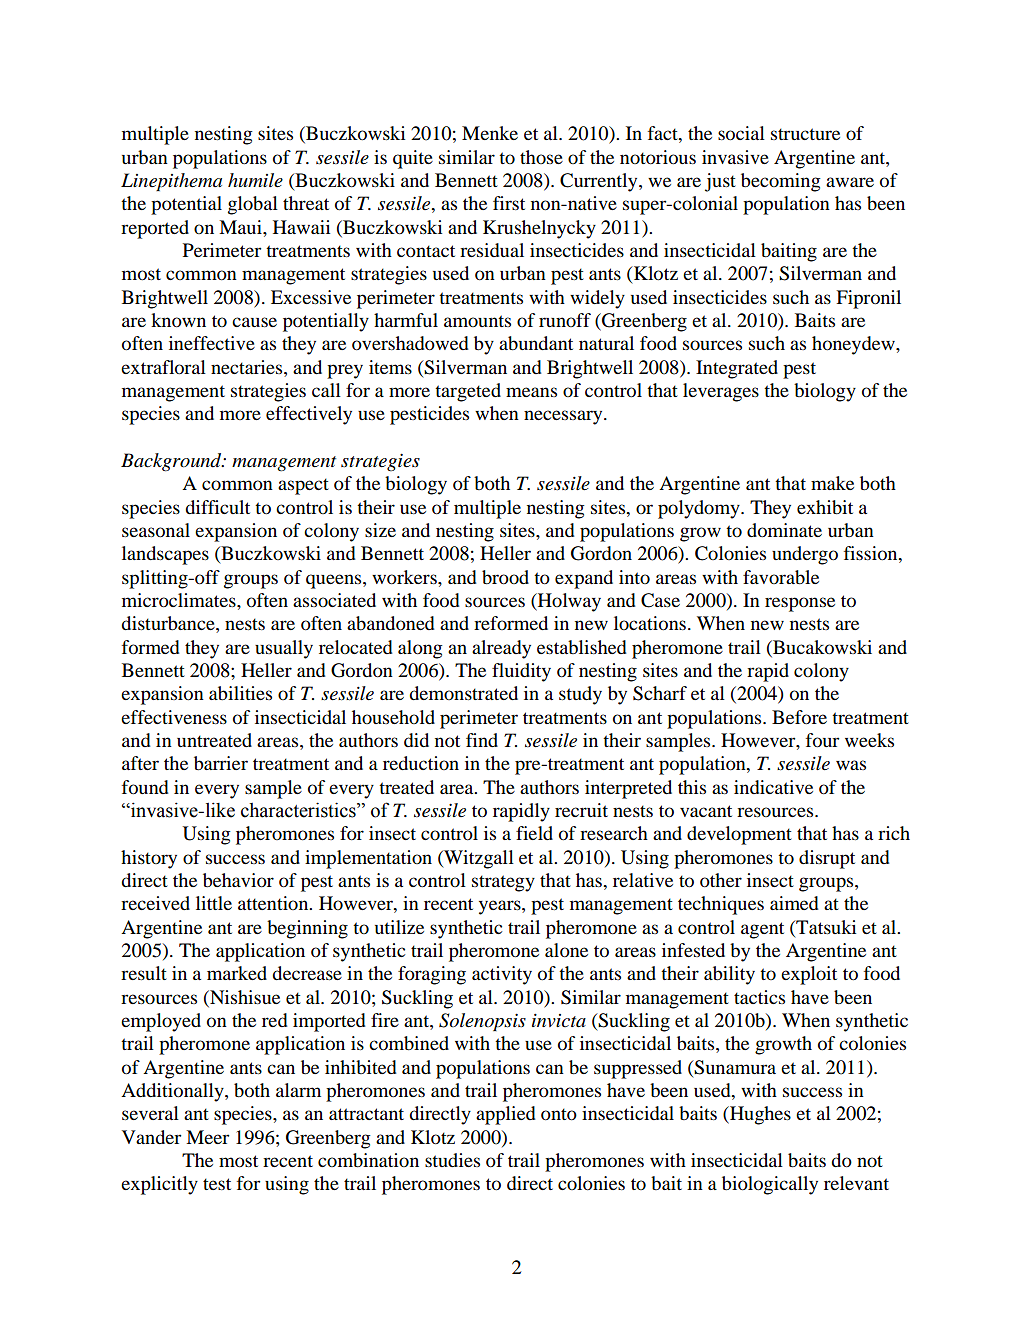  I want to click on nectaries, so click(248, 367).
